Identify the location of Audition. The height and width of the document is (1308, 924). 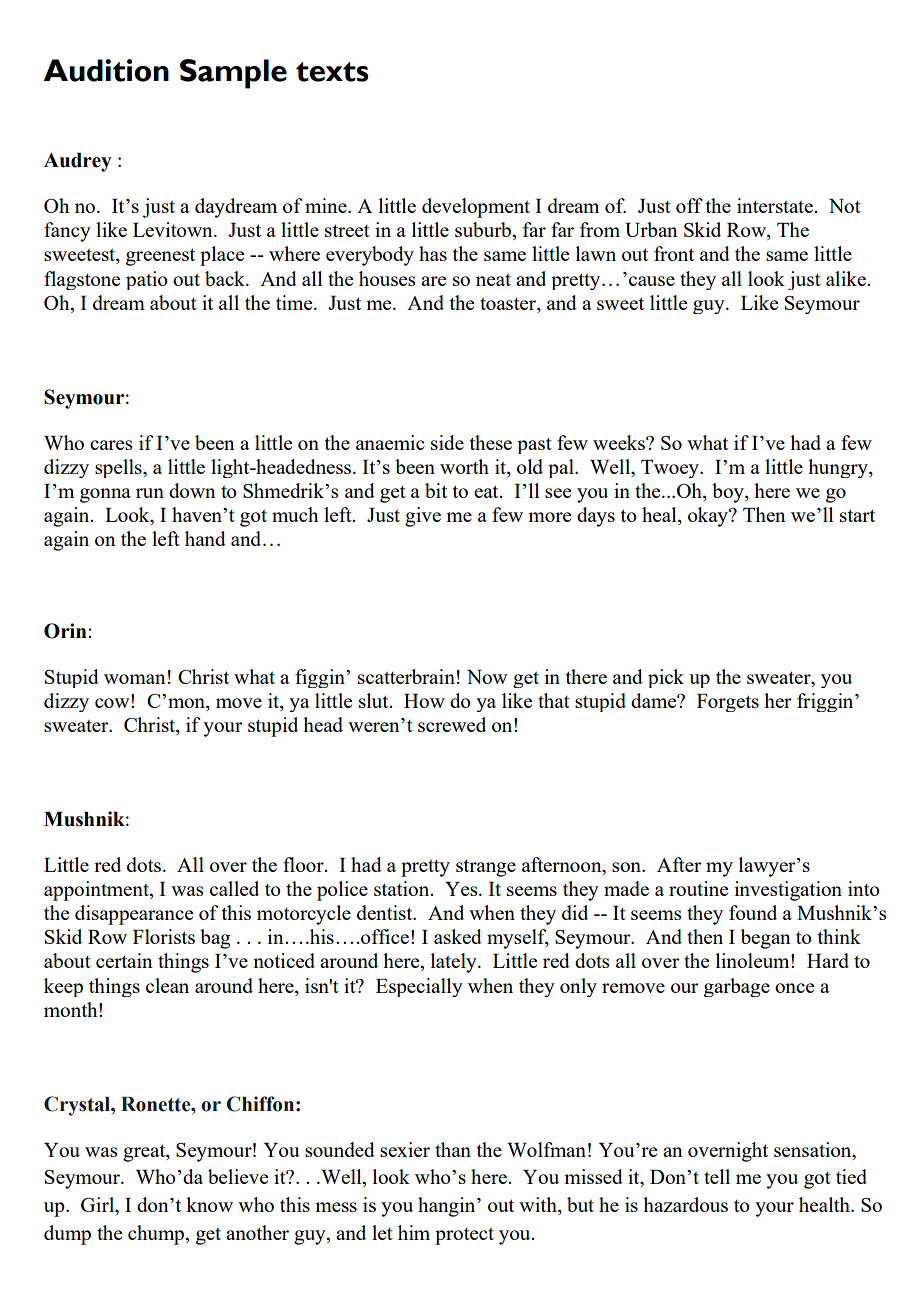
(106, 70).
